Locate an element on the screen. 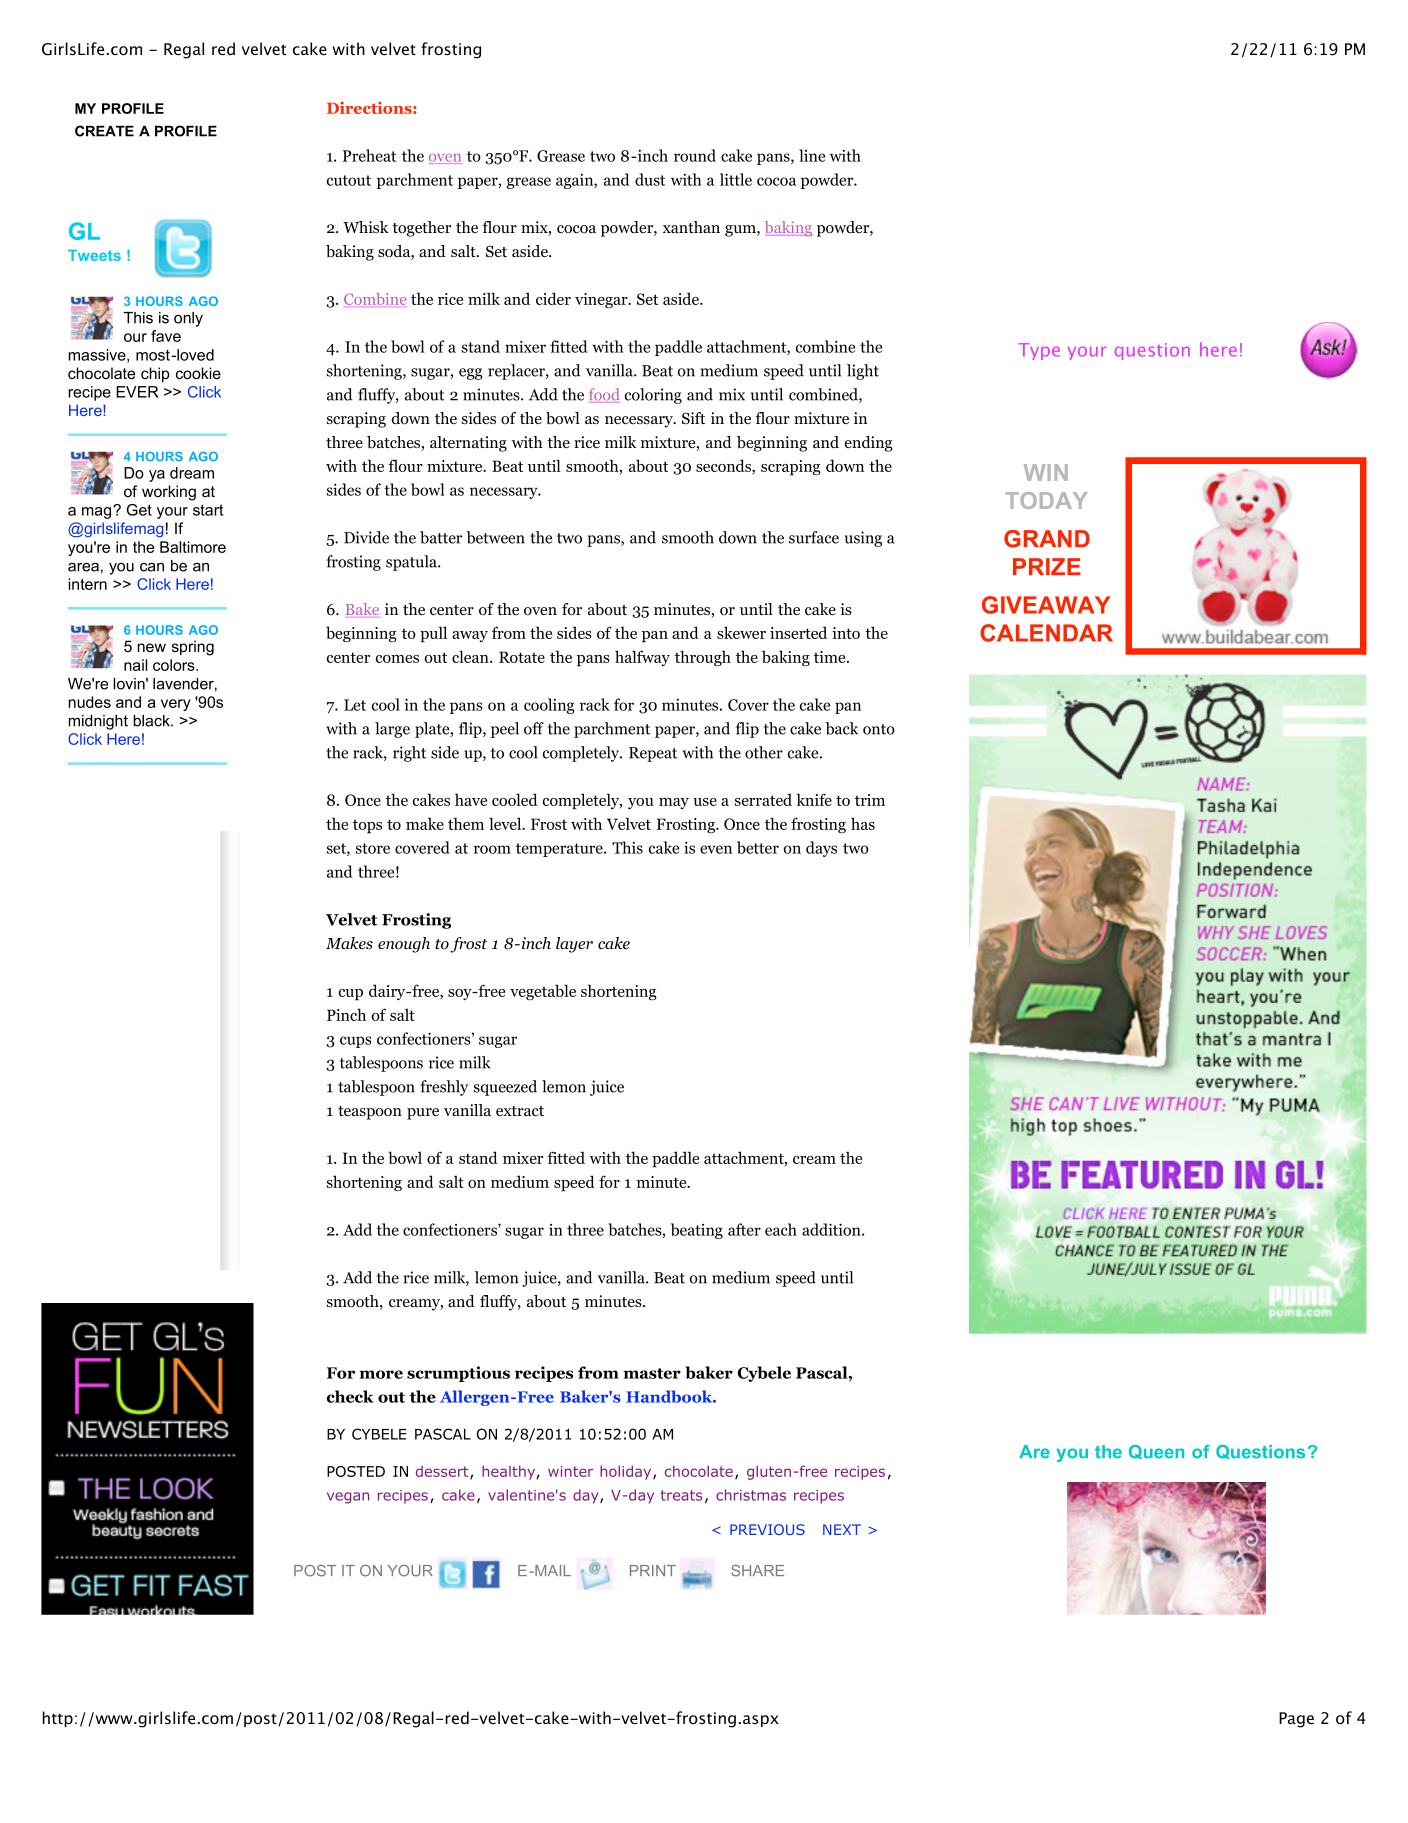 Image resolution: width=1408 pixels, height=1823 pixels. start is located at coordinates (208, 510).
